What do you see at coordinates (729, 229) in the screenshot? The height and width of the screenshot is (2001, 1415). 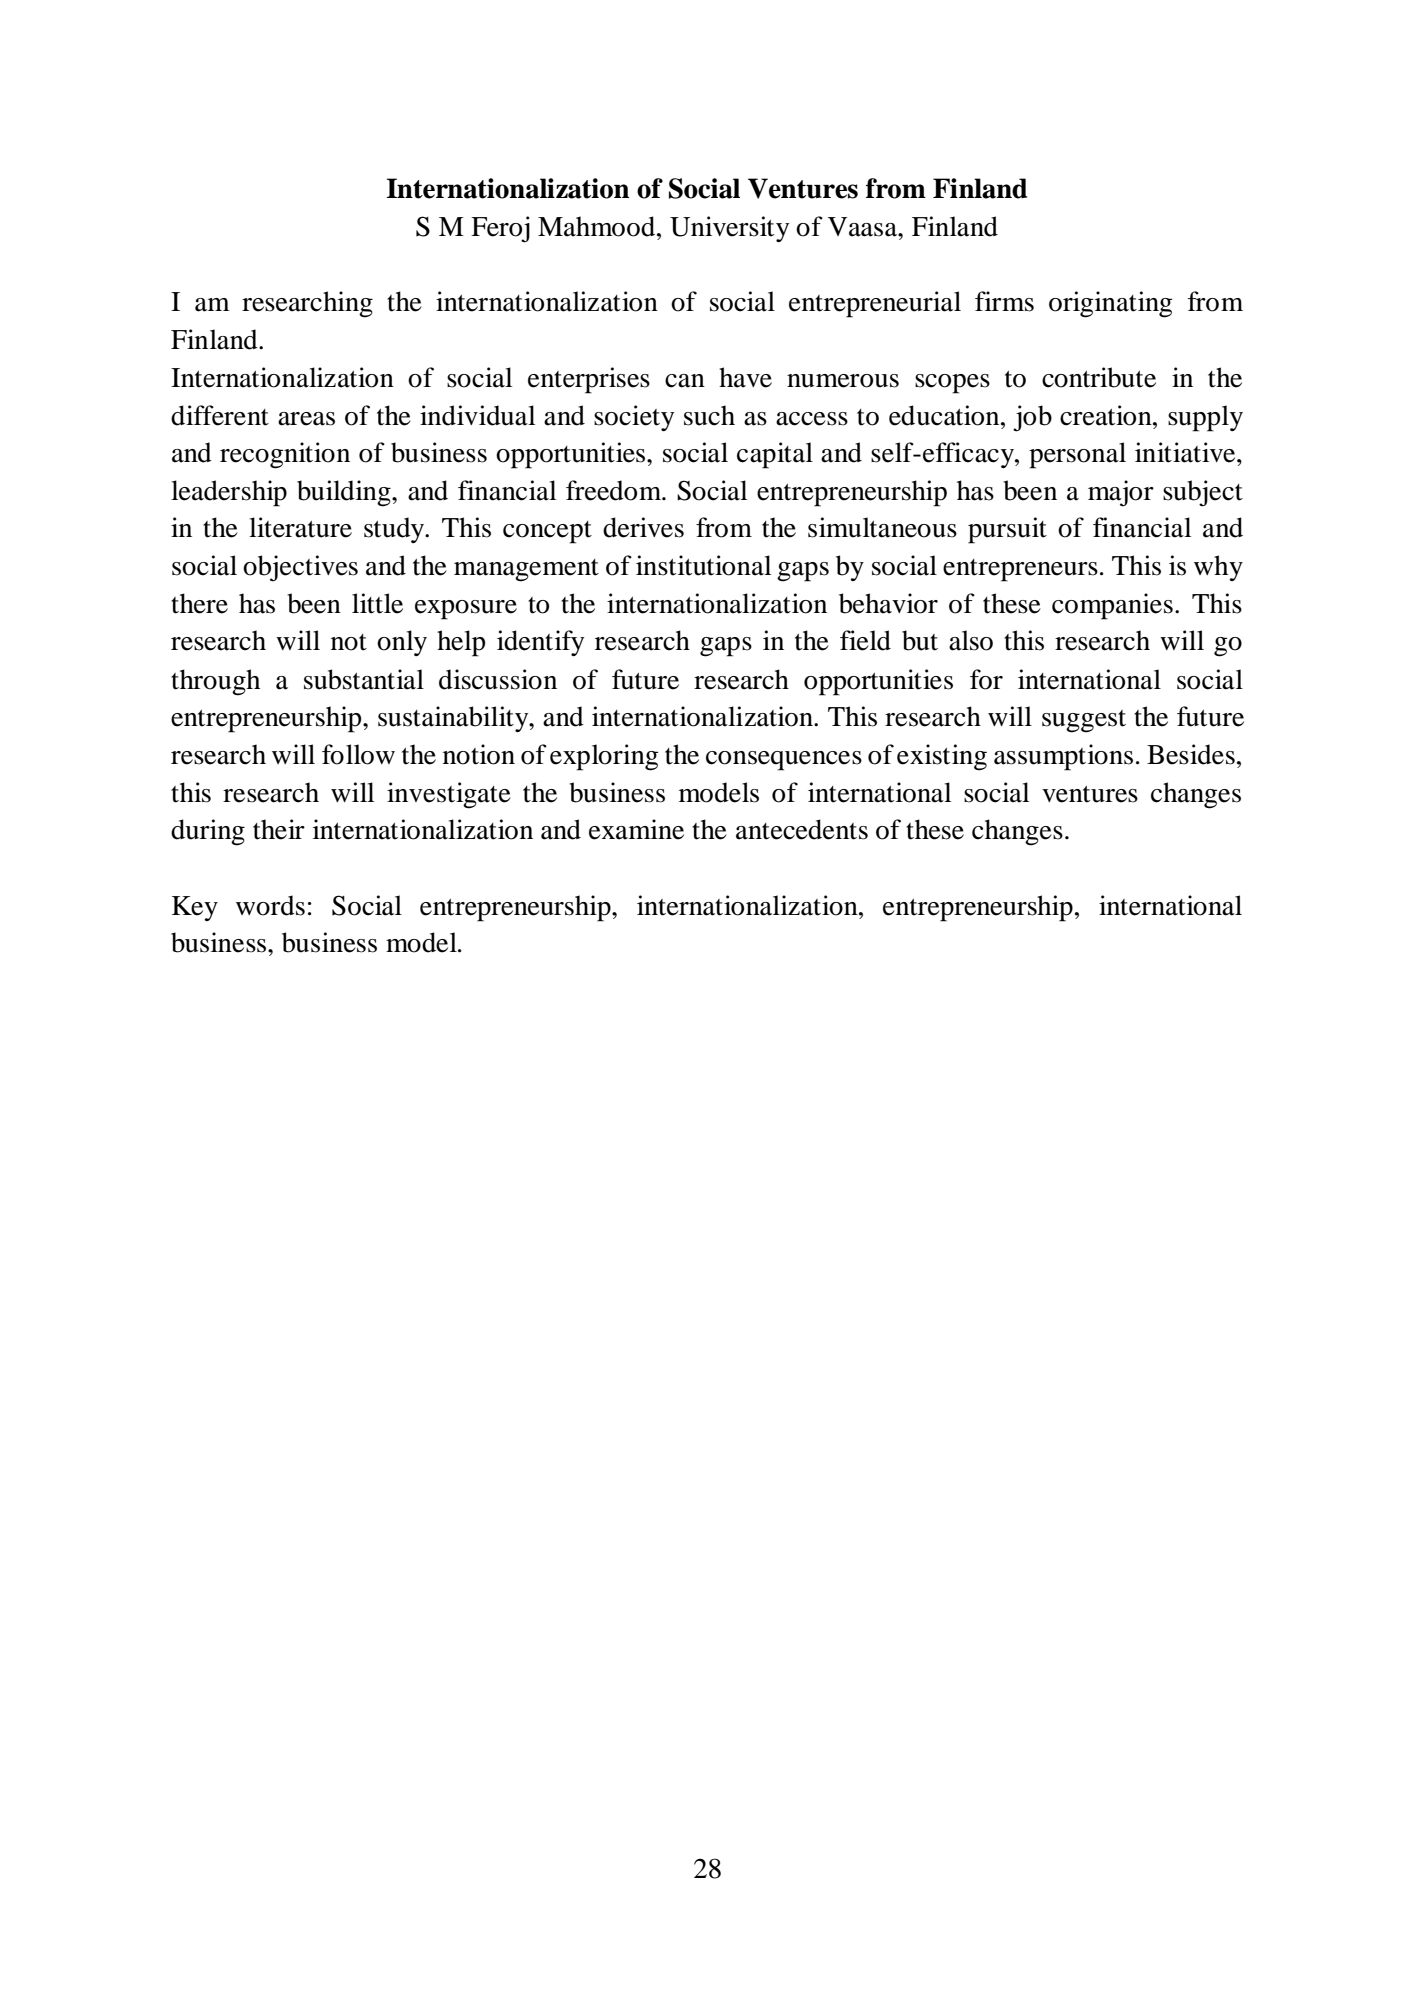 I see `University` at bounding box center [729, 229].
